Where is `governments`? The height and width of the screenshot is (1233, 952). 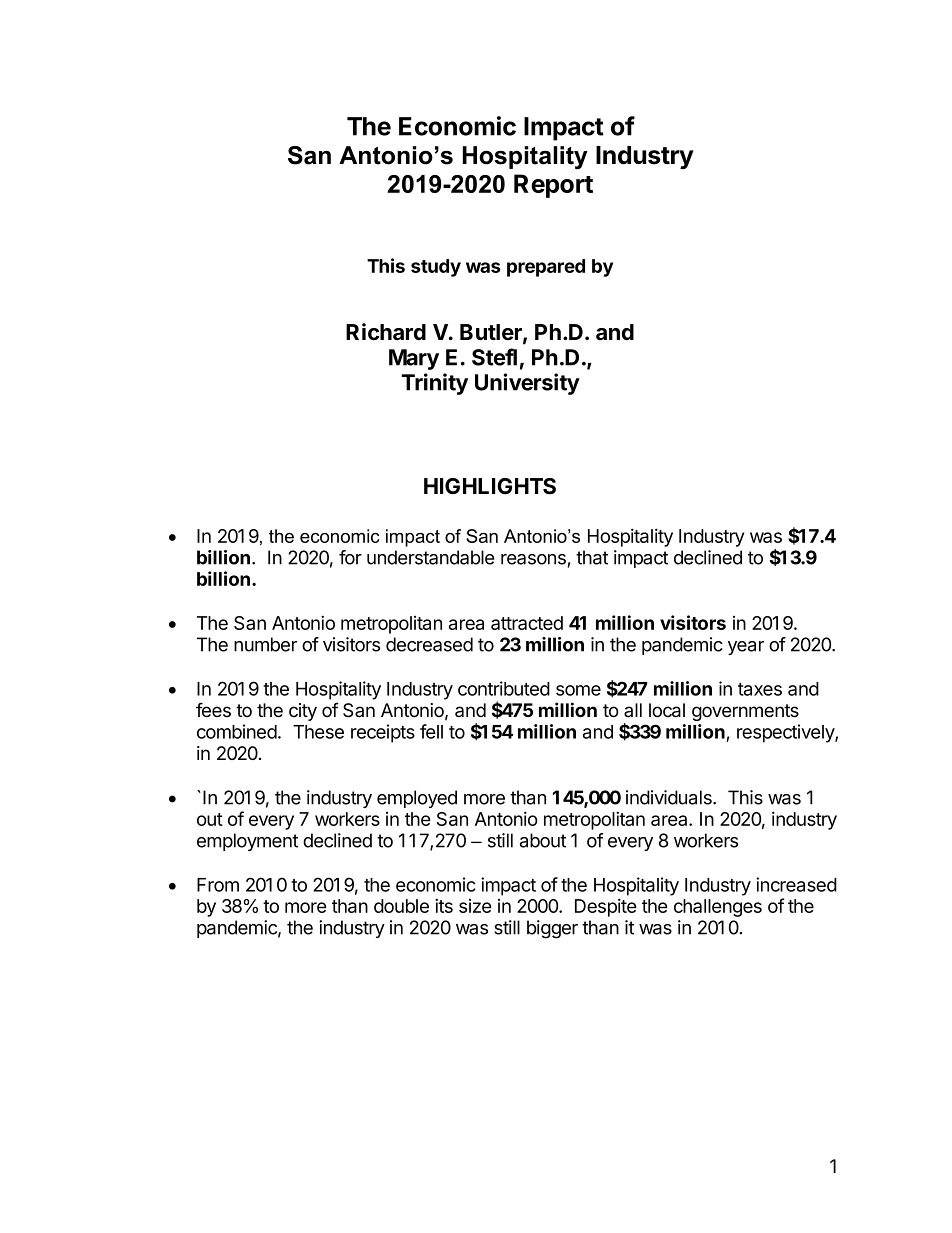
governments is located at coordinates (745, 712).
